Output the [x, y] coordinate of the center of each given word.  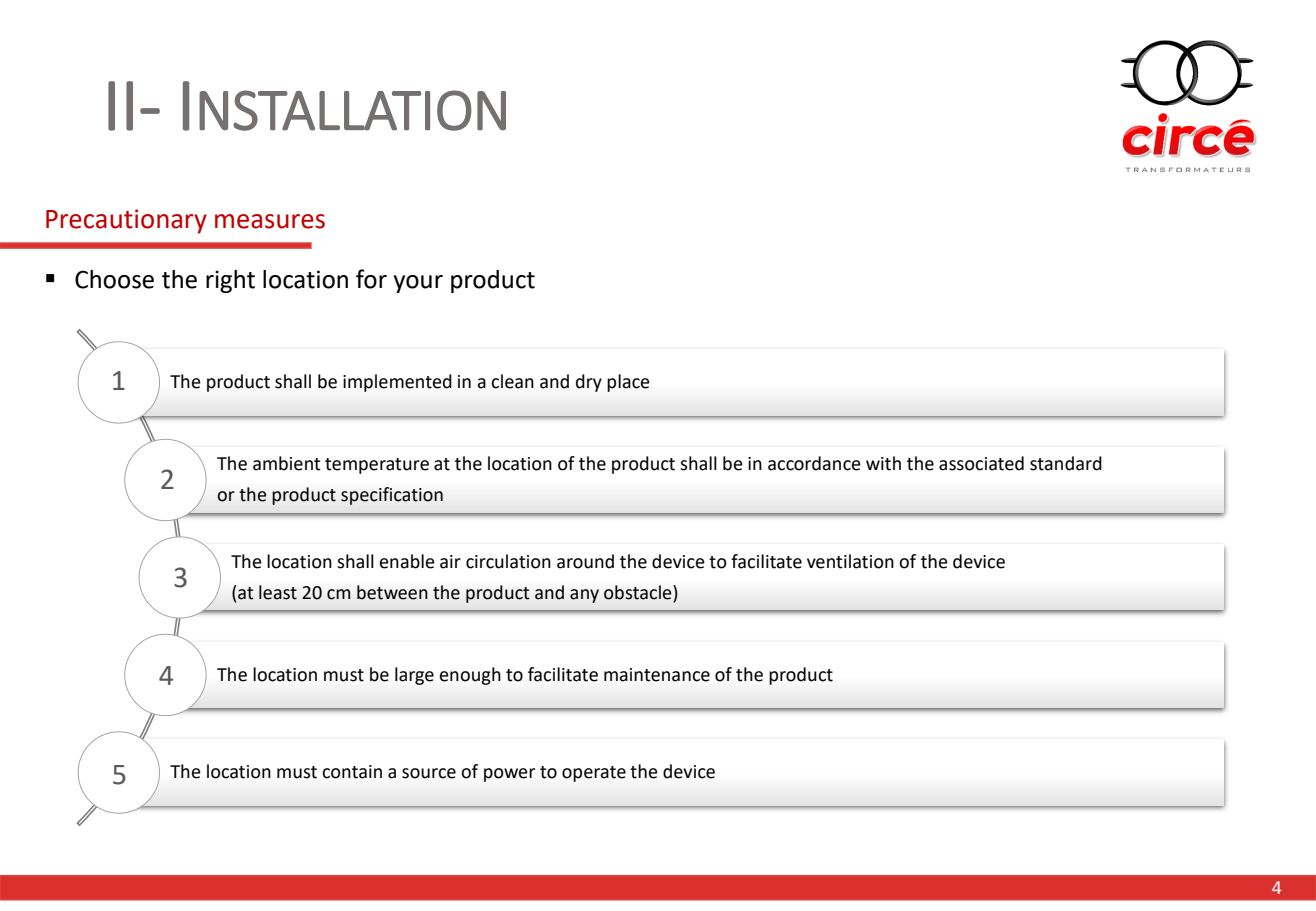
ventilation [850, 561]
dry [589, 383]
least [278, 592]
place [628, 383]
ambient [287, 463]
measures [270, 221]
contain [352, 772]
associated [981, 463]
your [418, 284]
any [584, 596]
